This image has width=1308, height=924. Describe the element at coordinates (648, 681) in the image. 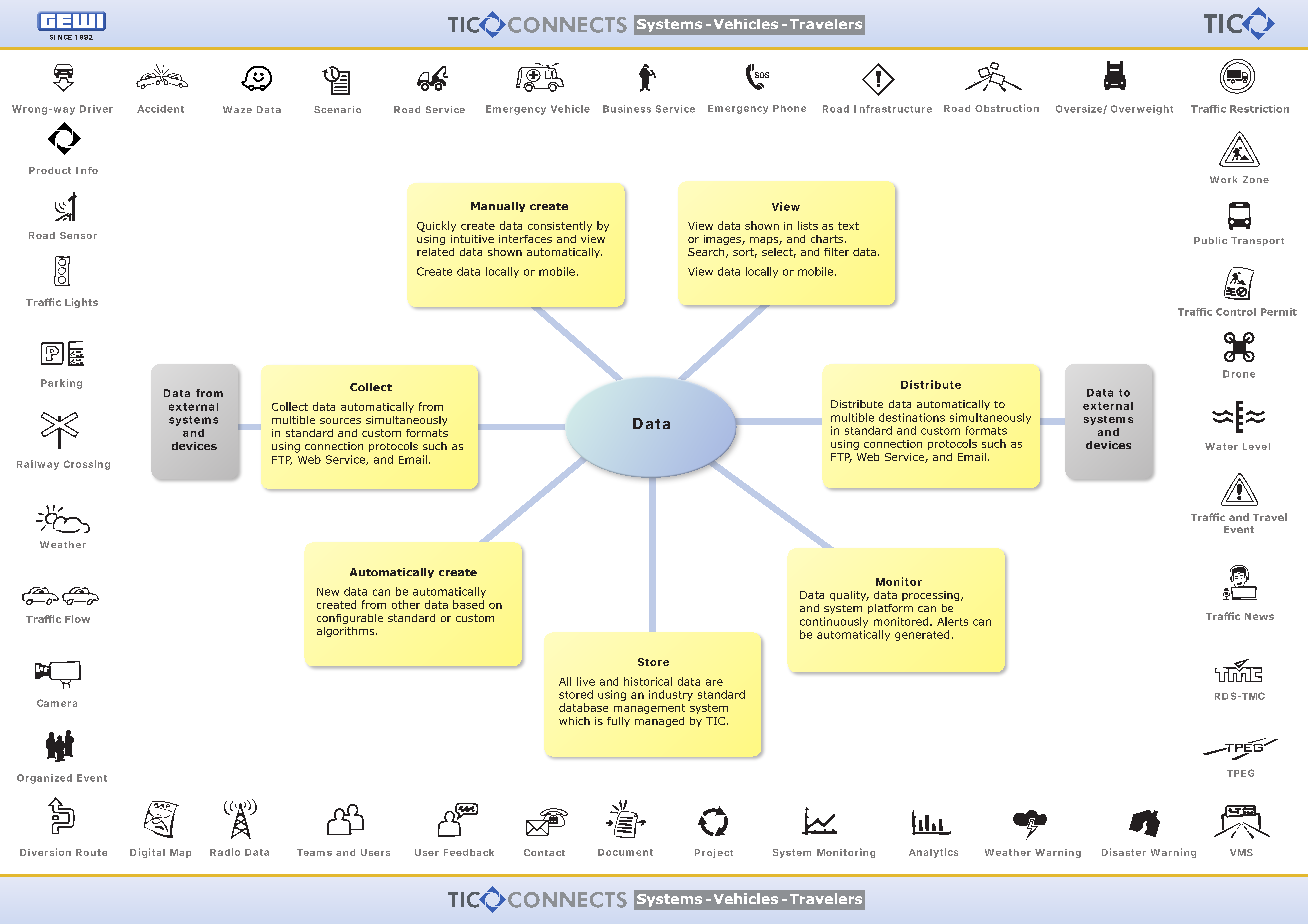

I see `historical` at that location.
